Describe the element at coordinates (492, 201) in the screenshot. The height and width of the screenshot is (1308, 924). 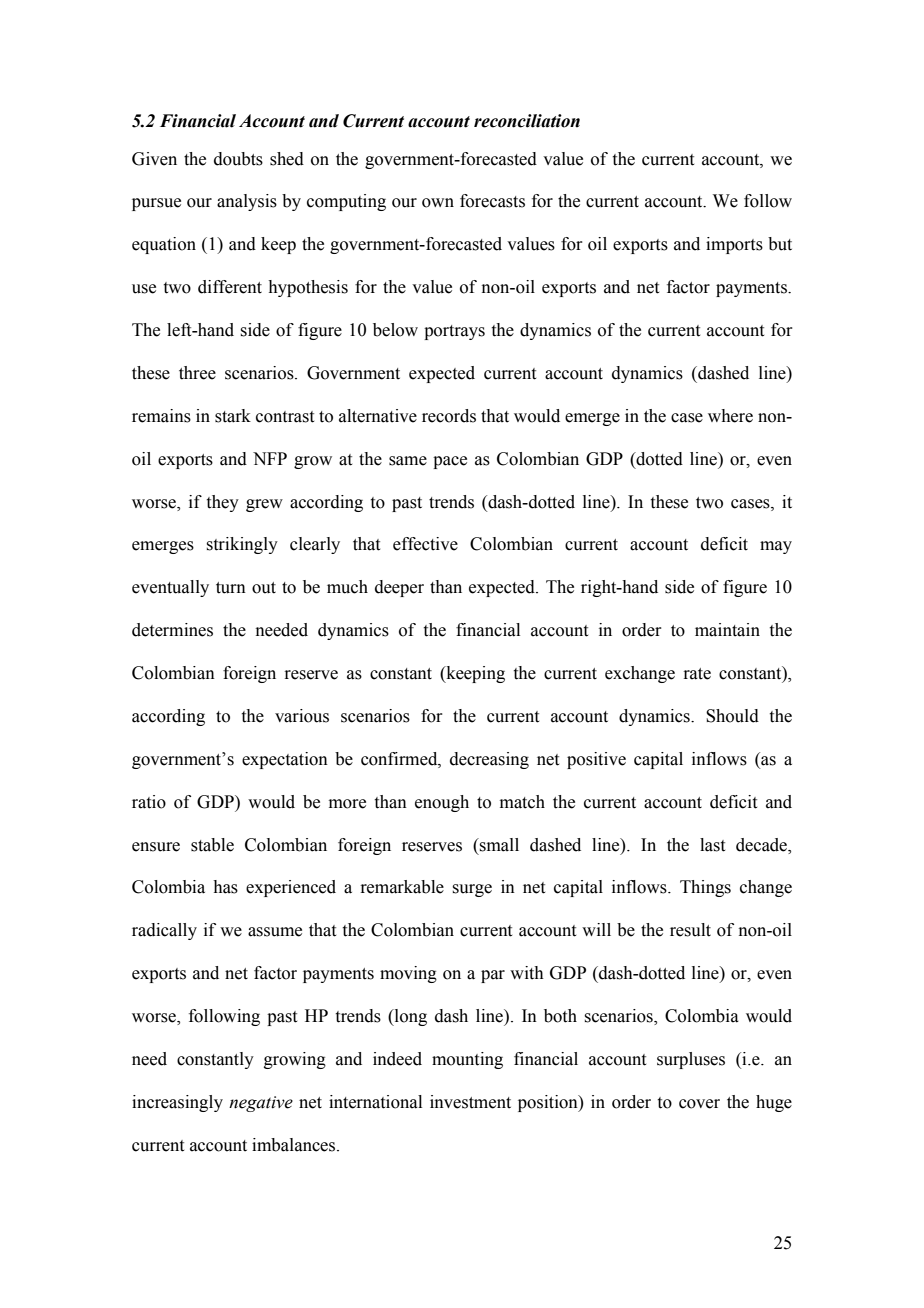
I see `forecasts` at that location.
